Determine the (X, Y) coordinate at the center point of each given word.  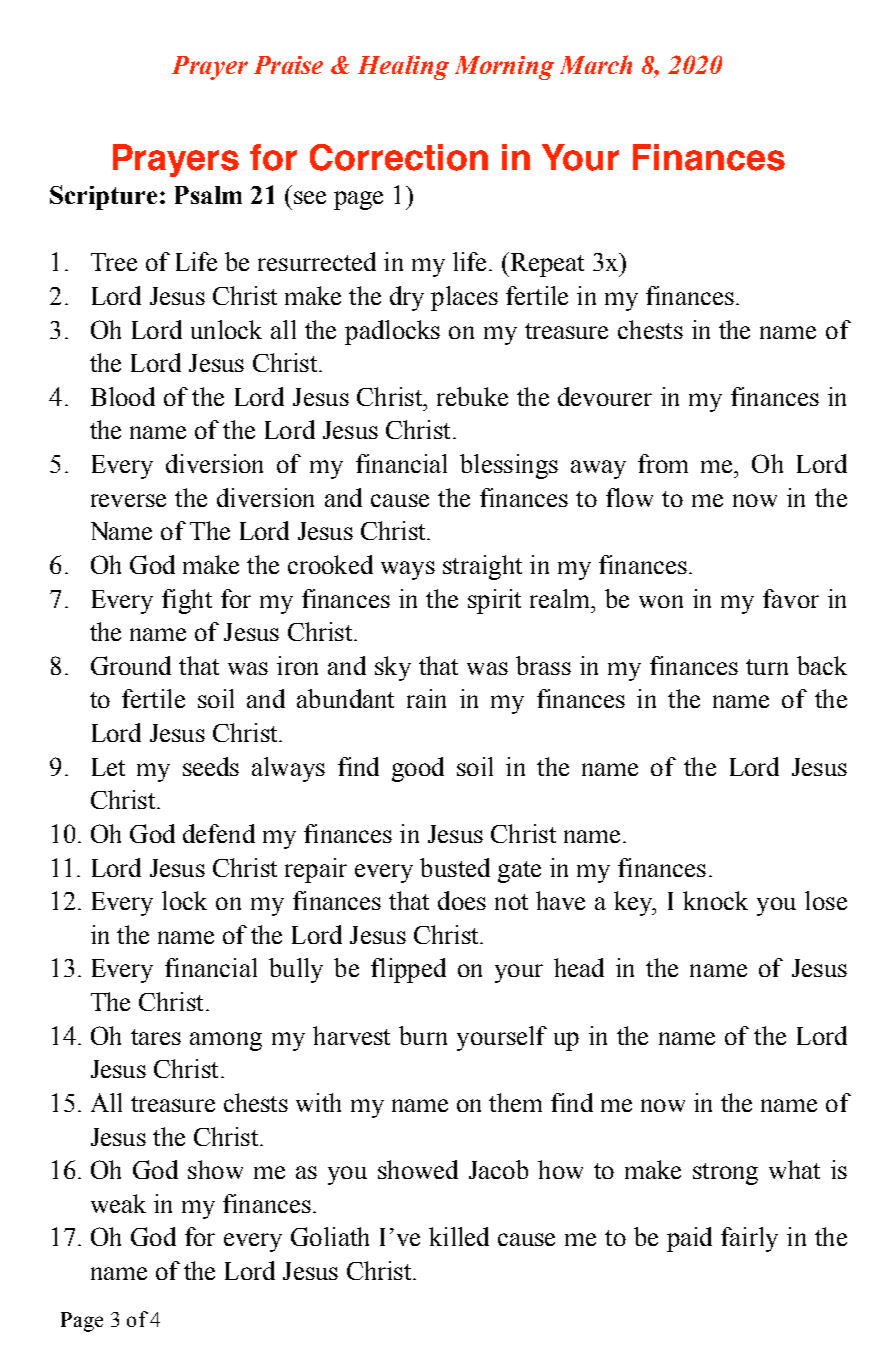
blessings (509, 466)
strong (725, 1174)
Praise (288, 65)
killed (459, 1236)
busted (455, 867)
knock (715, 900)
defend (219, 833)
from (663, 463)
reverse (128, 500)
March (596, 64)
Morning (504, 68)
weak (118, 1203)
